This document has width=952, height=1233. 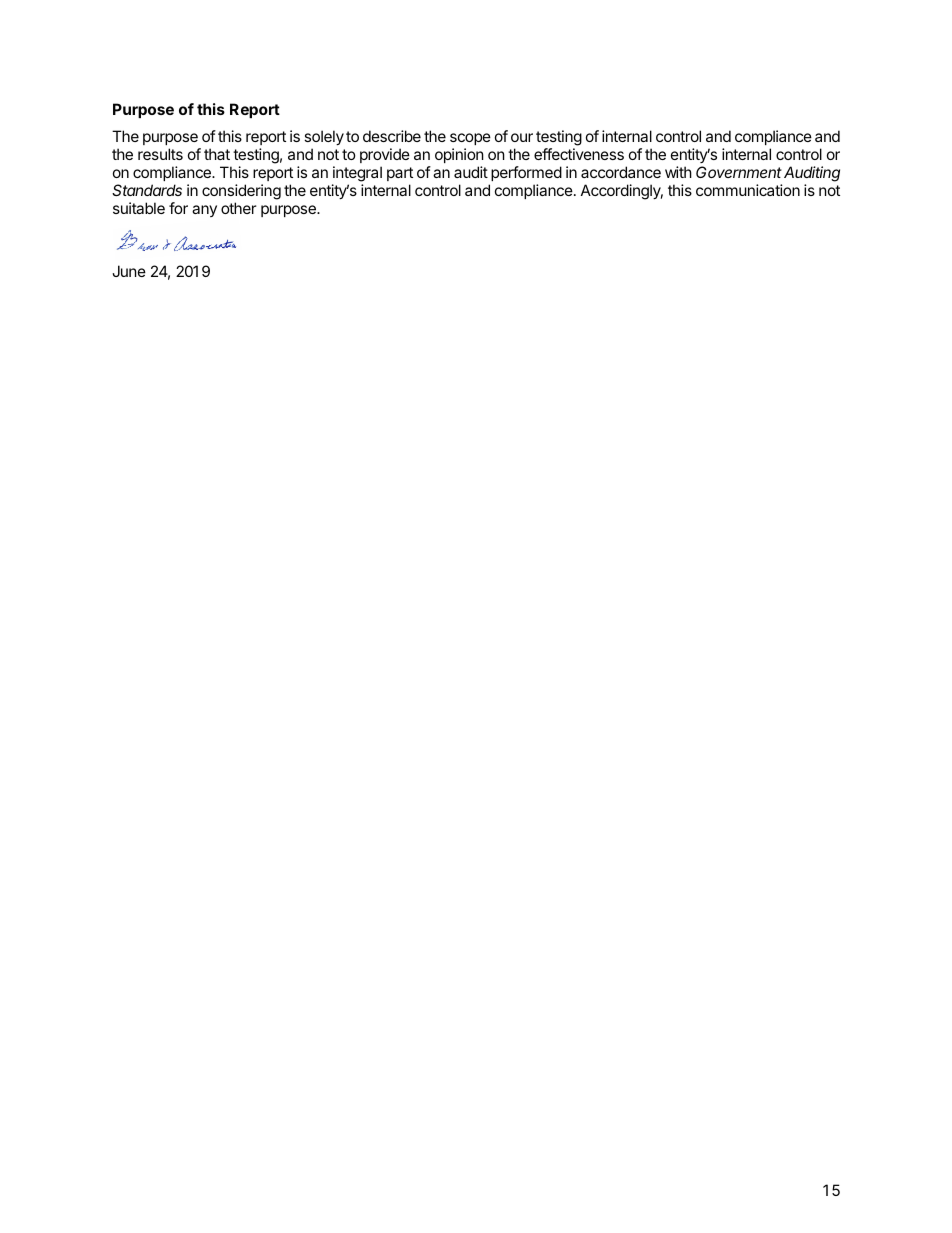 I want to click on scope, so click(x=470, y=139).
